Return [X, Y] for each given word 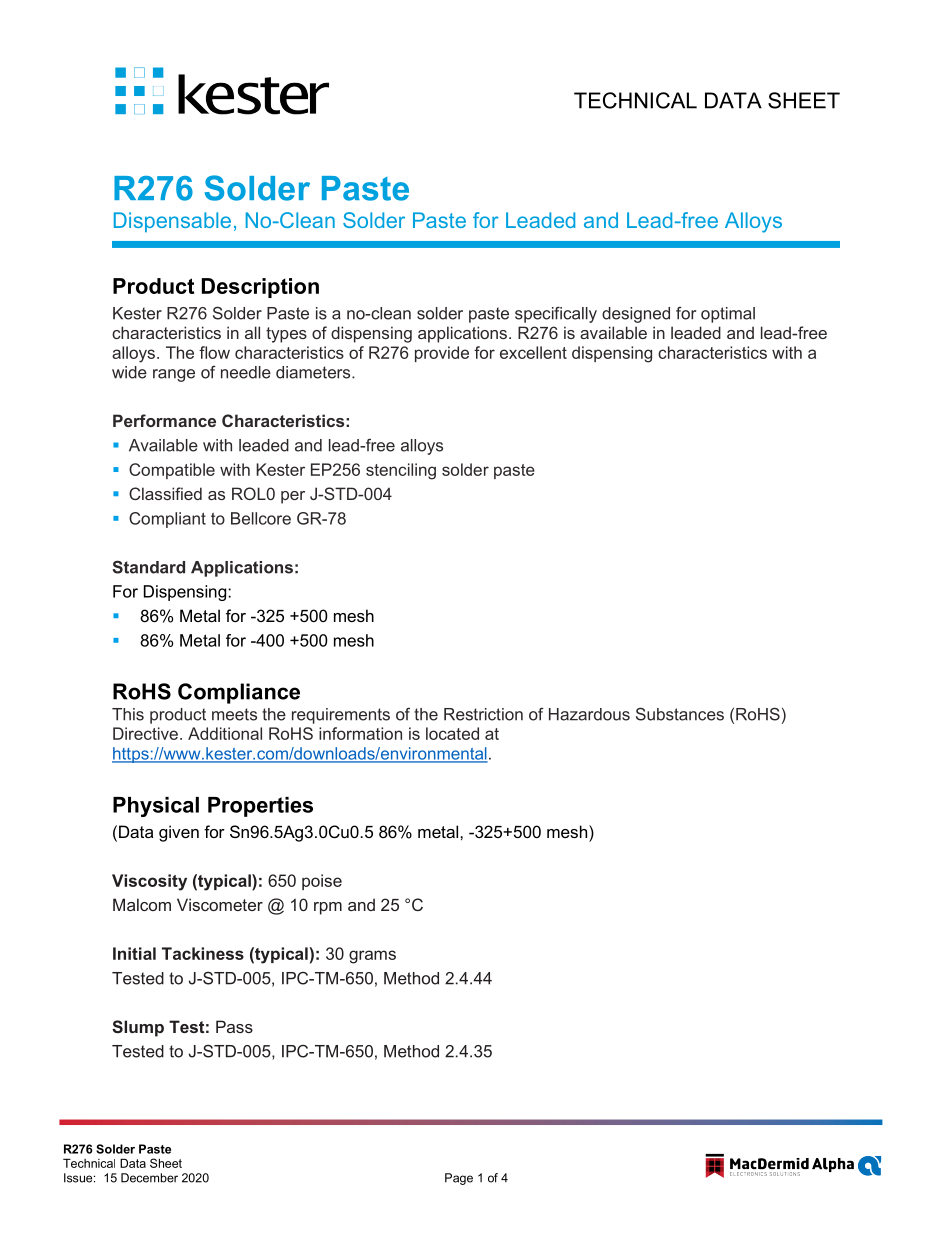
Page [459, 1179]
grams [372, 957]
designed [636, 315]
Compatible [172, 471]
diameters [314, 372]
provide [442, 354]
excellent [533, 352]
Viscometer [220, 904]
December [149, 1178]
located [452, 733]
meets [234, 714]
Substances [680, 714]
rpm [328, 908]
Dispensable [172, 222]
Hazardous [589, 714]
